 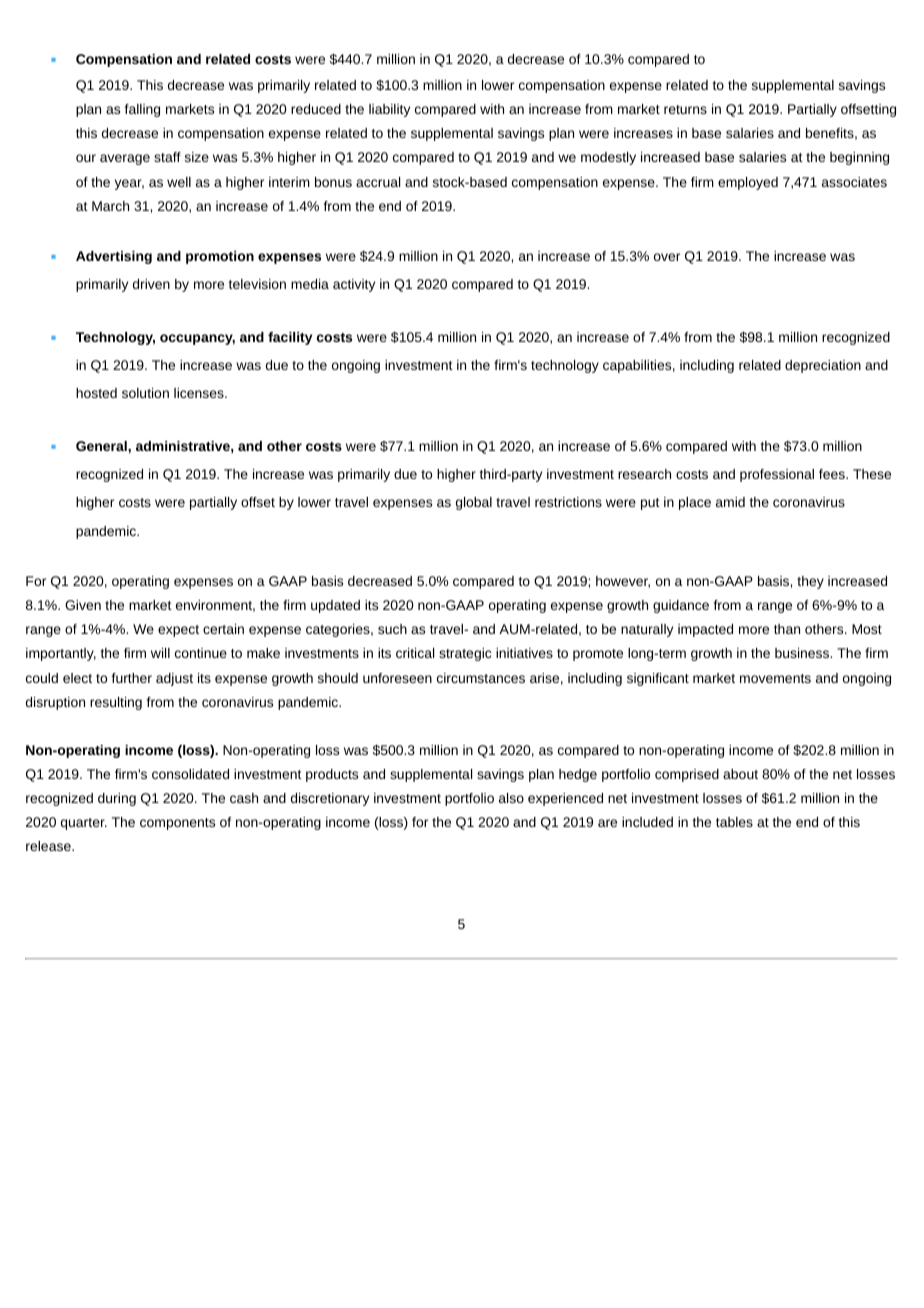 I want to click on liability, so click(x=389, y=110).
